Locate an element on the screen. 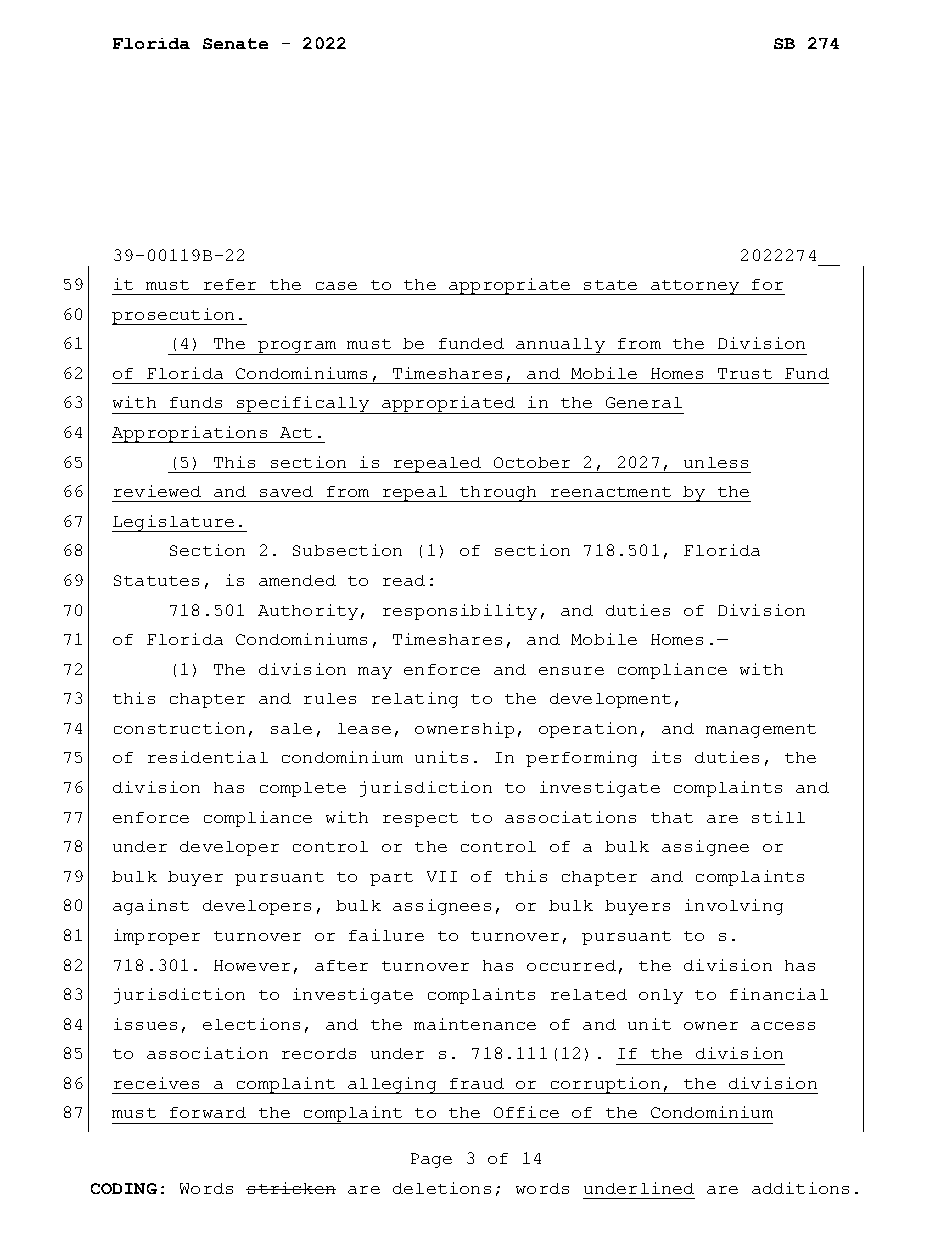 Image resolution: width=952 pixels, height=1233 pixels. improper is located at coordinates (157, 937).
